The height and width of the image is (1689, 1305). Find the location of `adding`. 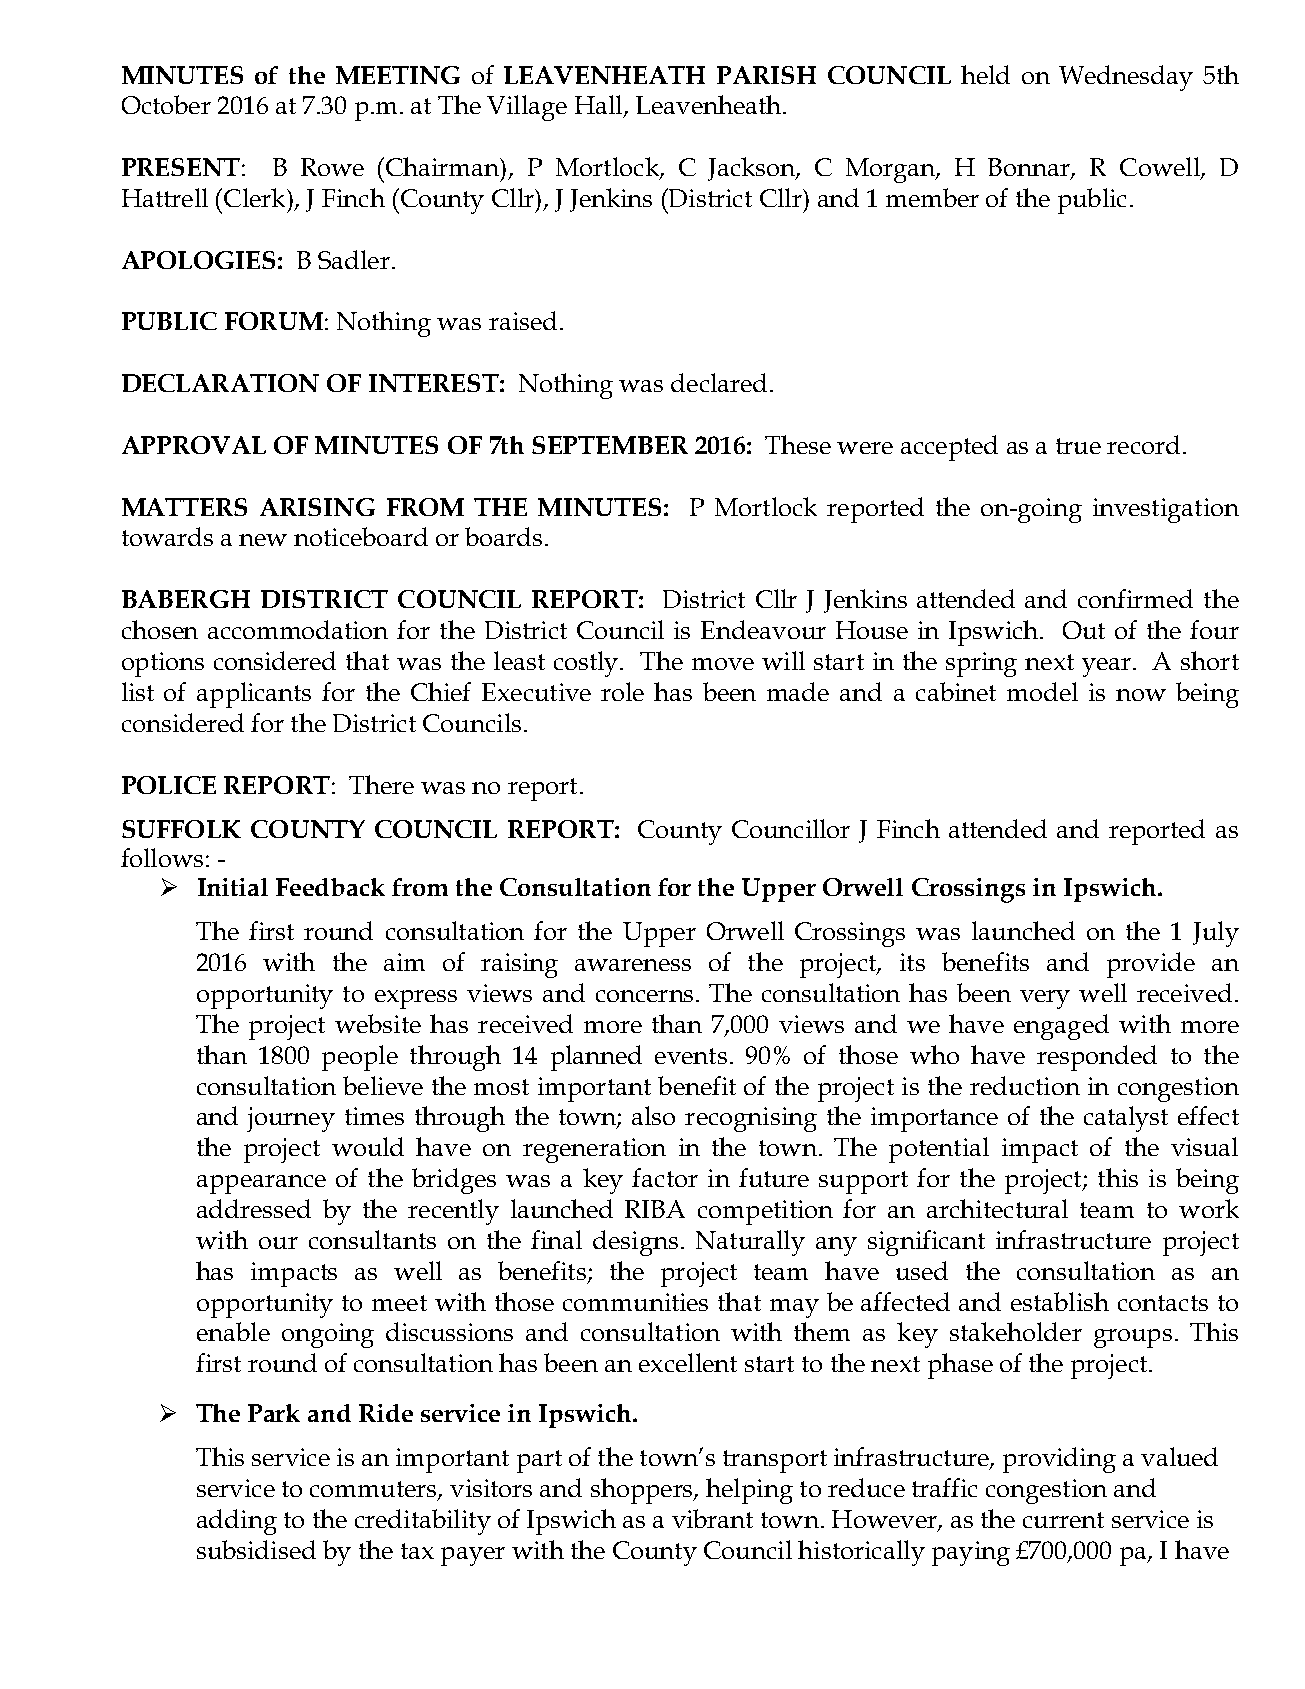

adding is located at coordinates (237, 1522).
